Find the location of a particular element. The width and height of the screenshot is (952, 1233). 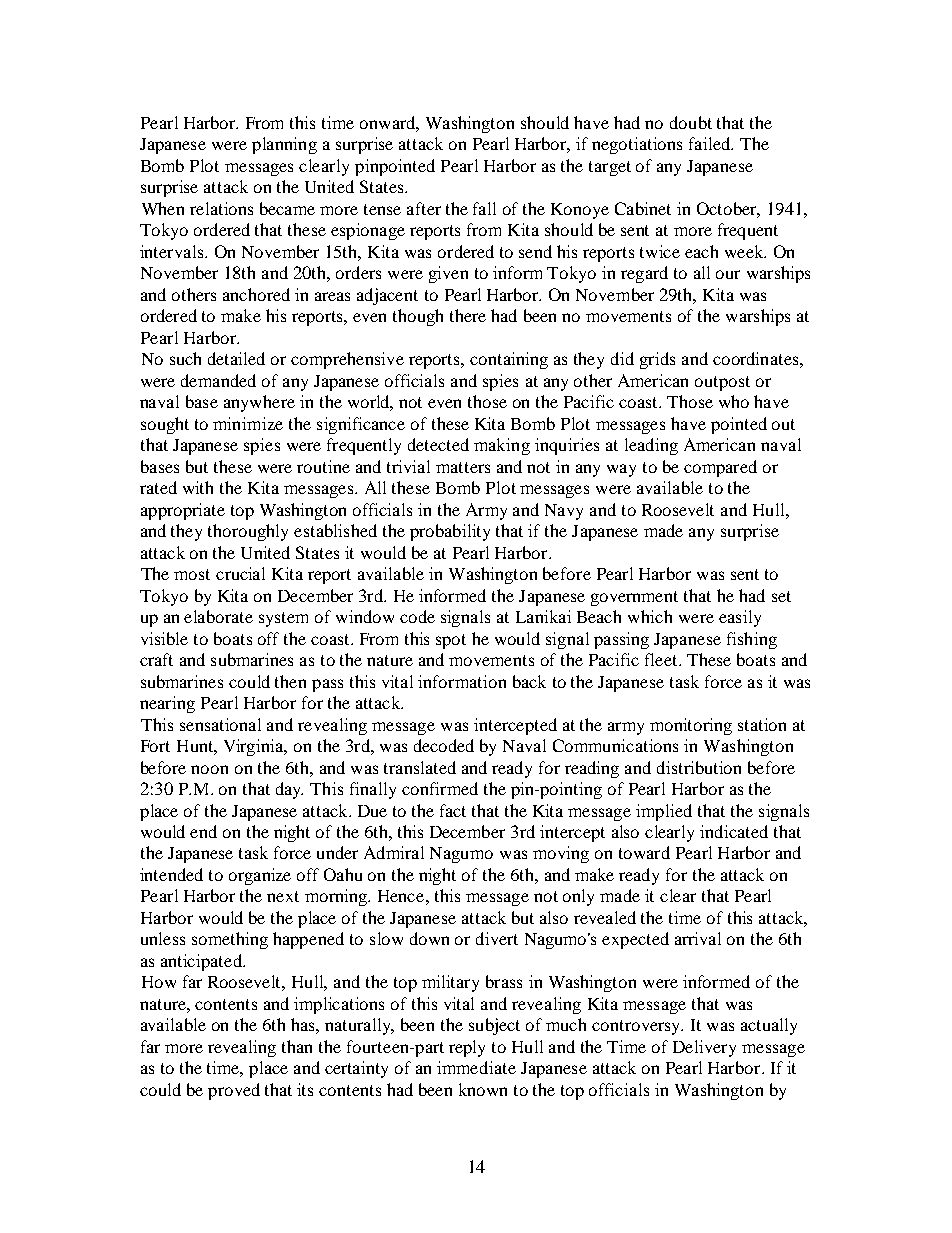

proved is located at coordinates (234, 1091).
